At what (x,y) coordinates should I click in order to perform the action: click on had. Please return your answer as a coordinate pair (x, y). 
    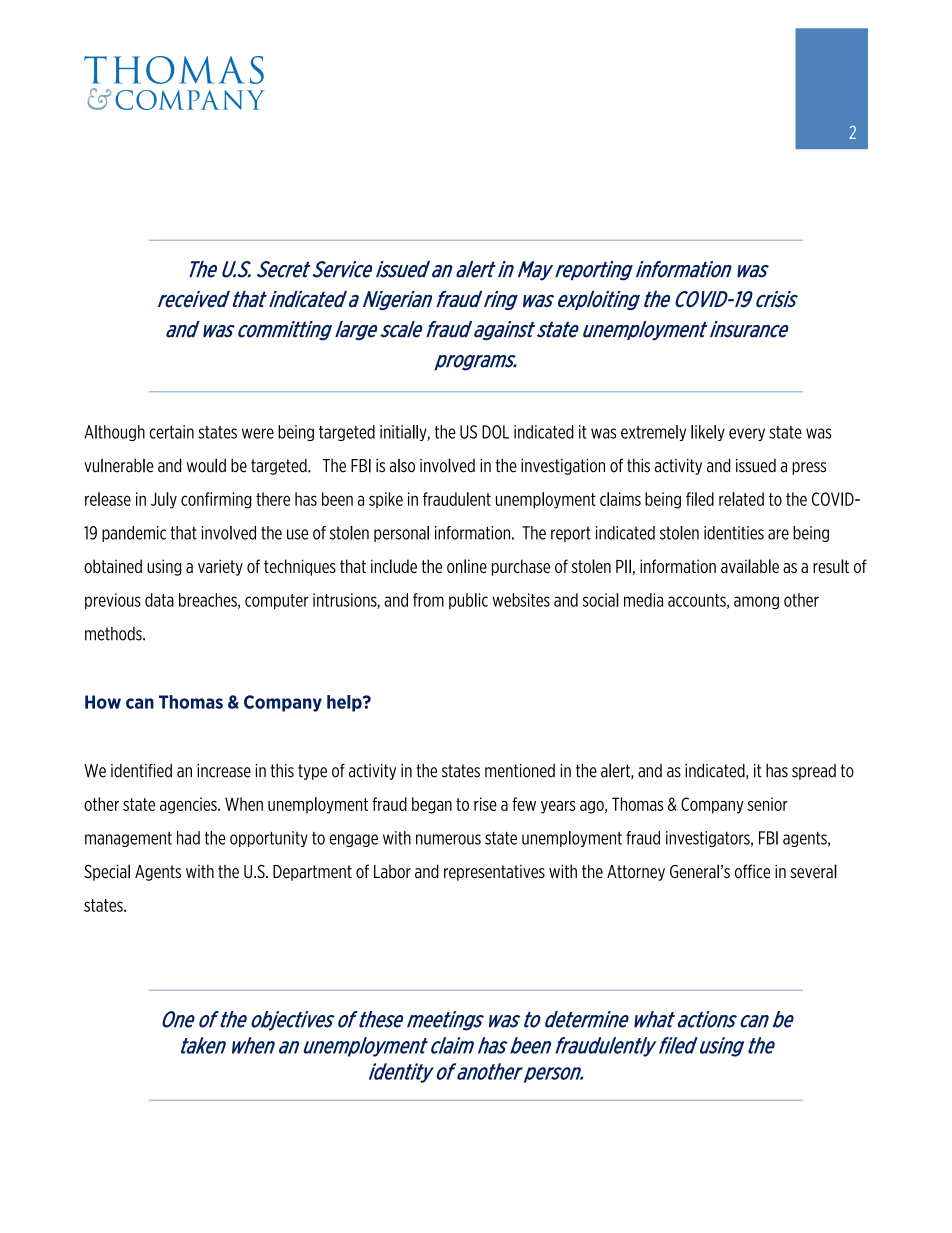
    Looking at the image, I should click on (188, 838).
